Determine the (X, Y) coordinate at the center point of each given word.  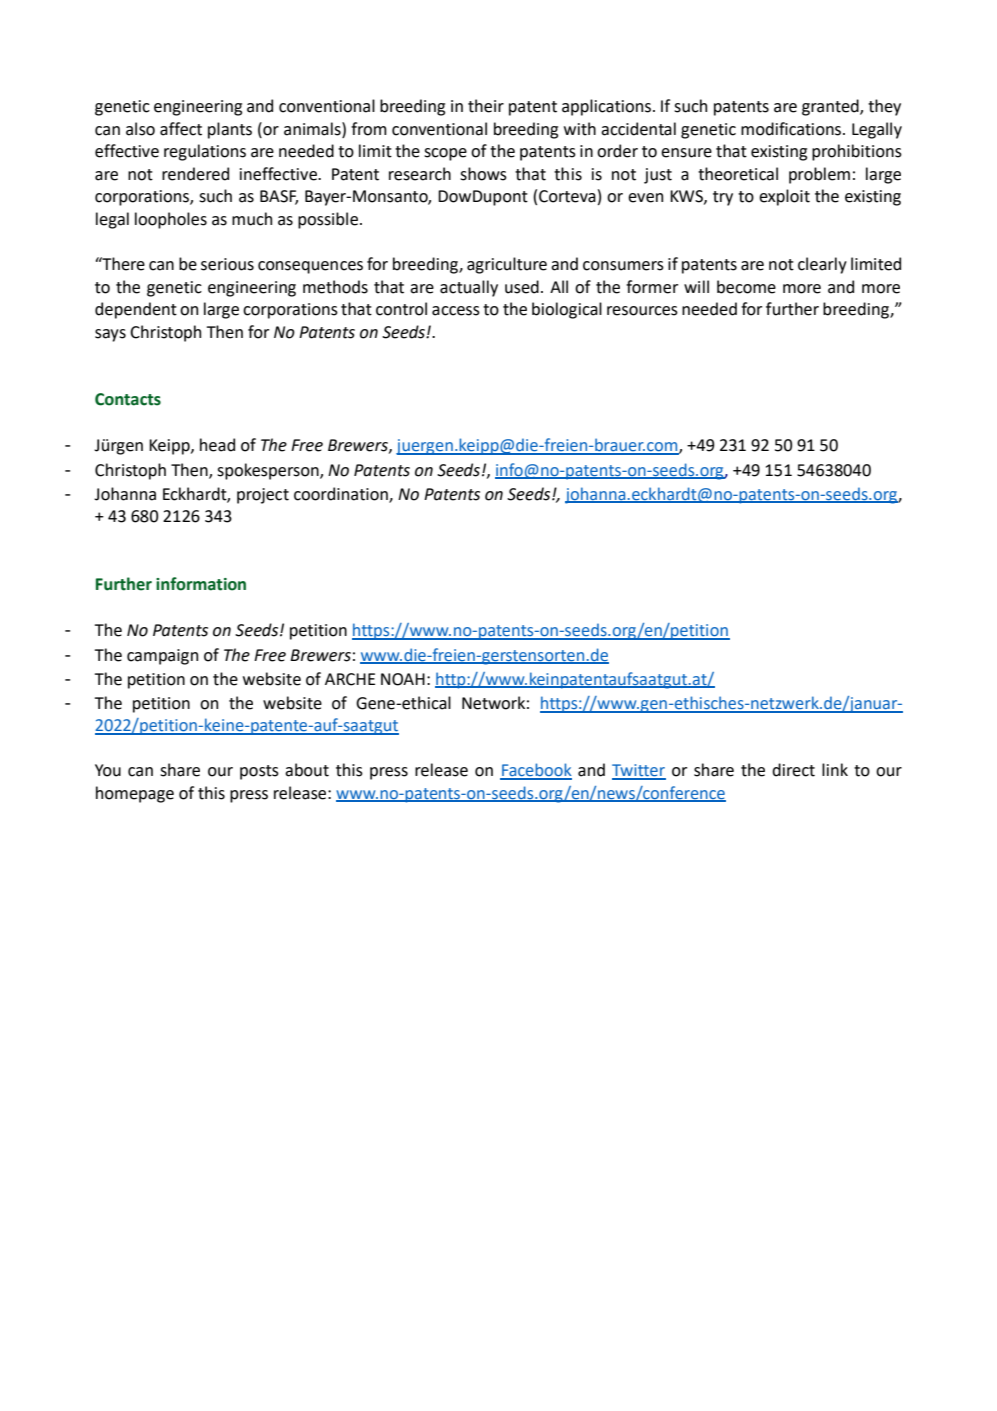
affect (181, 129)
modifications (792, 129)
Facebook (536, 771)
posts (259, 772)
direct (793, 770)
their (486, 106)
